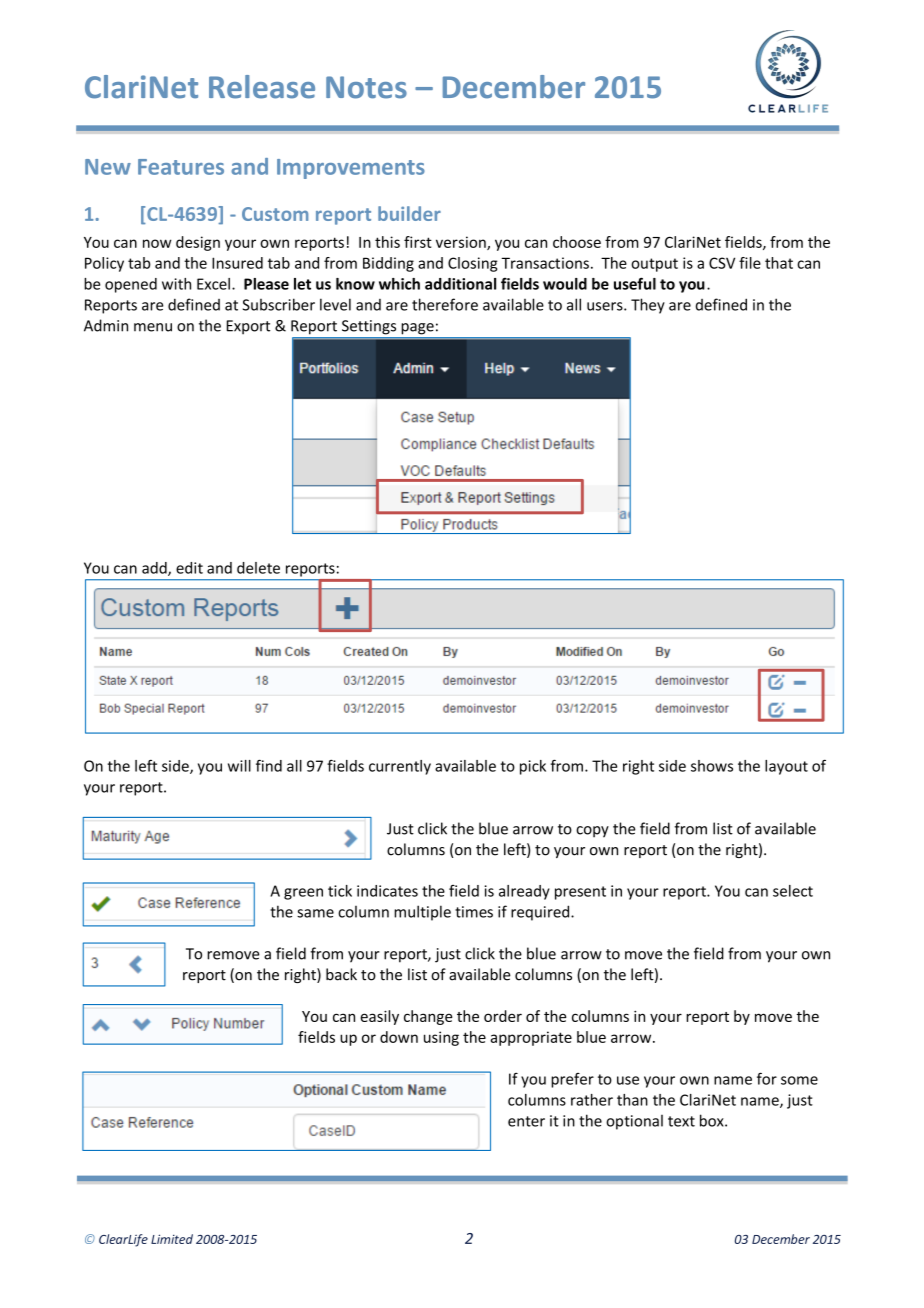  I want to click on shows, so click(712, 766).
